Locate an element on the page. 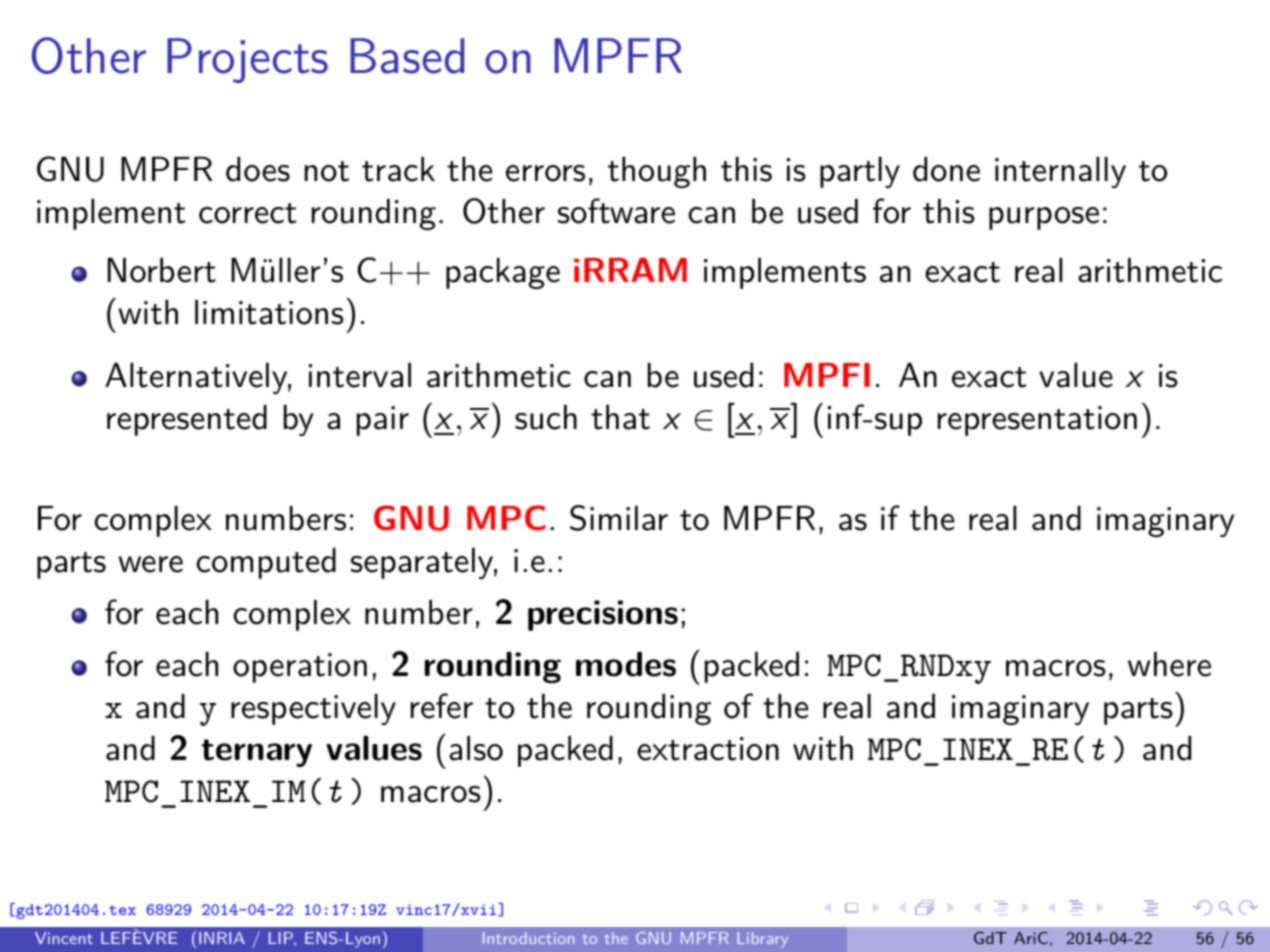 This image has height=952, width=1270. though is located at coordinates (657, 172).
